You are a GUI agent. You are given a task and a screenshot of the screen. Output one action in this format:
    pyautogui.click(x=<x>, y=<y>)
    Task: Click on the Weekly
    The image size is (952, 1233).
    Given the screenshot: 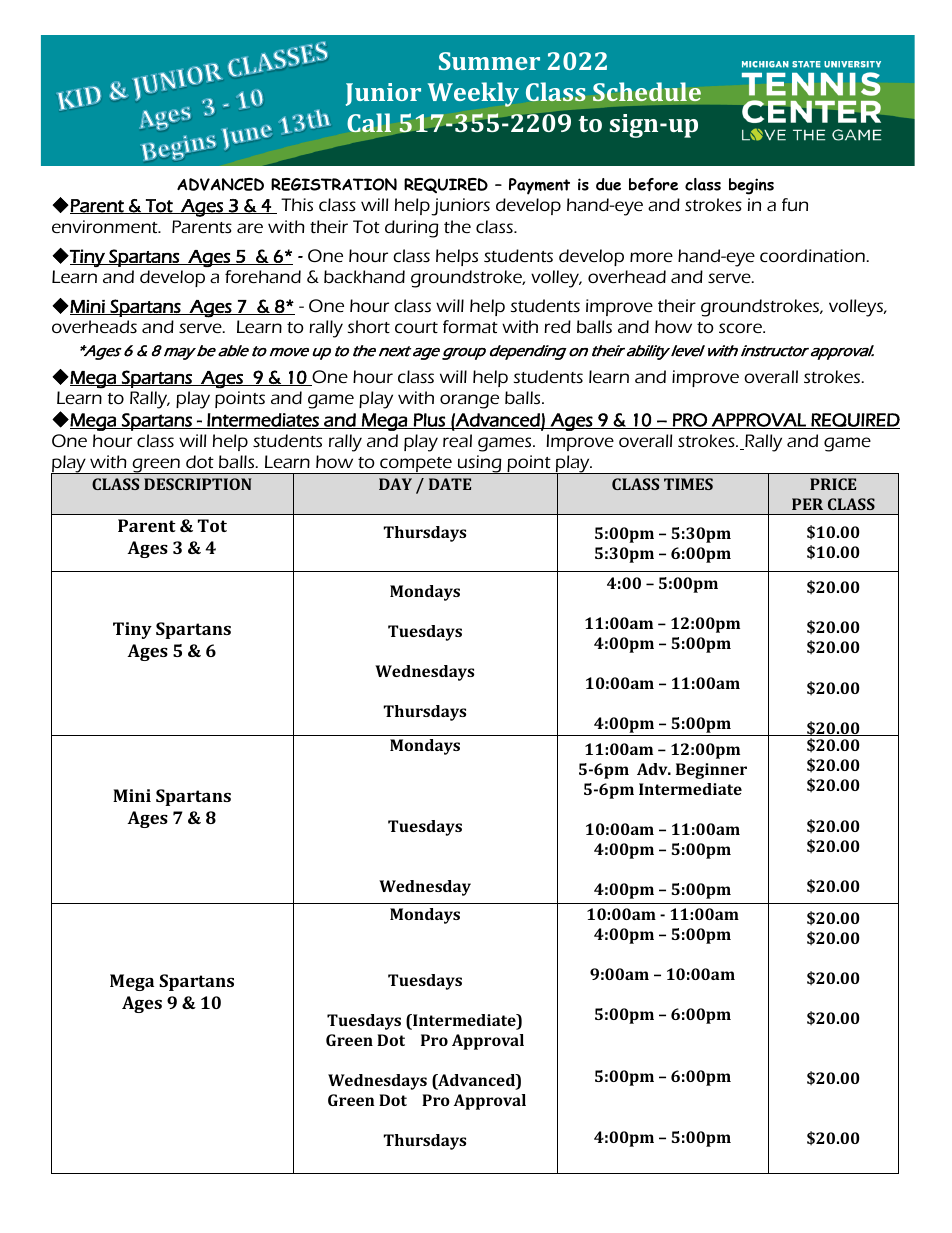 What is the action you would take?
    pyautogui.click(x=473, y=94)
